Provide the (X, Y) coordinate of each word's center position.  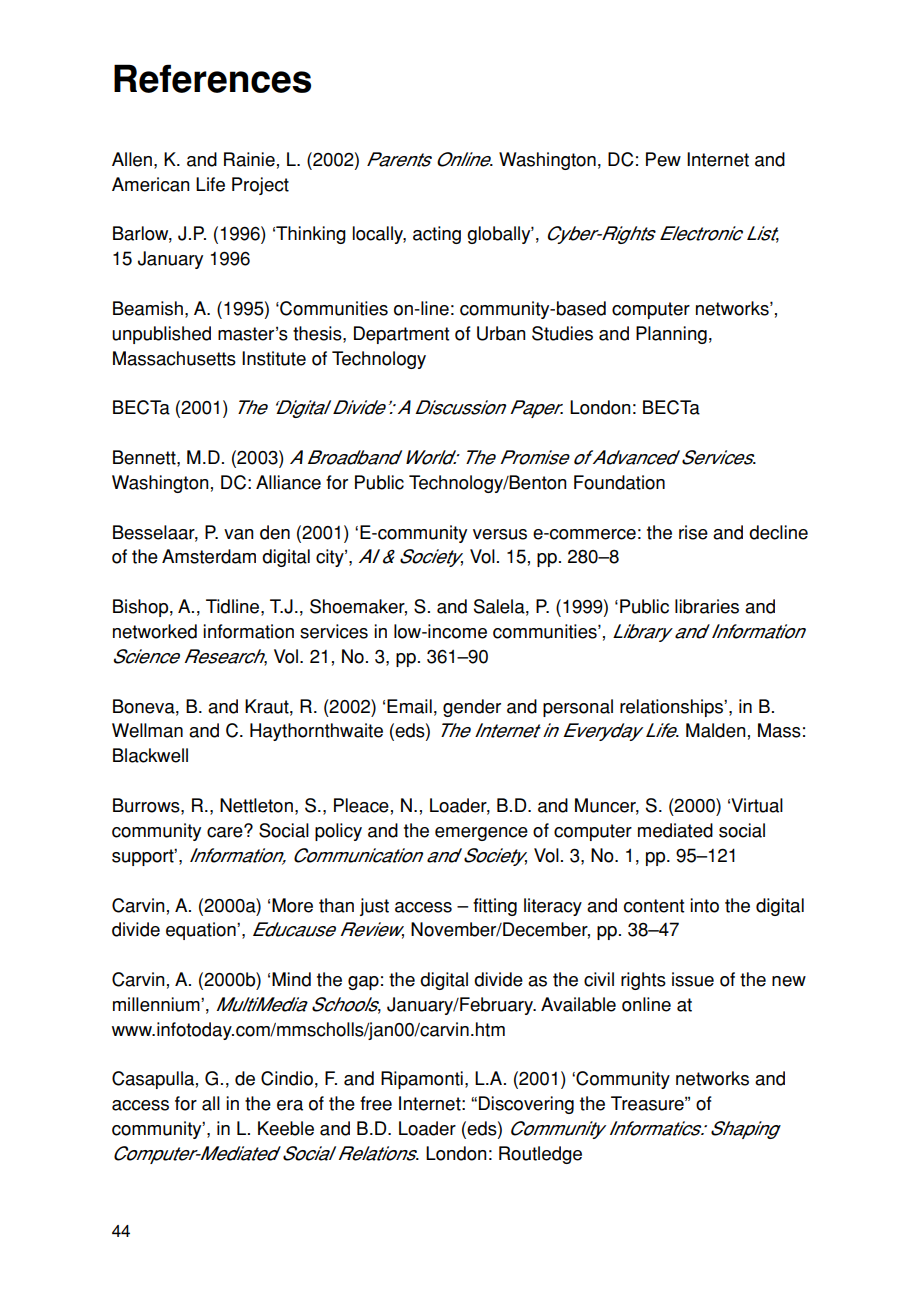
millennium (157, 1004)
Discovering (526, 1105)
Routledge (540, 1155)
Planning (671, 335)
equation (202, 931)
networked (155, 631)
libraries (707, 606)
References (212, 78)
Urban (501, 333)
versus (500, 534)
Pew (663, 159)
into (704, 905)
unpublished (161, 335)
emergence (481, 834)
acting (437, 235)
